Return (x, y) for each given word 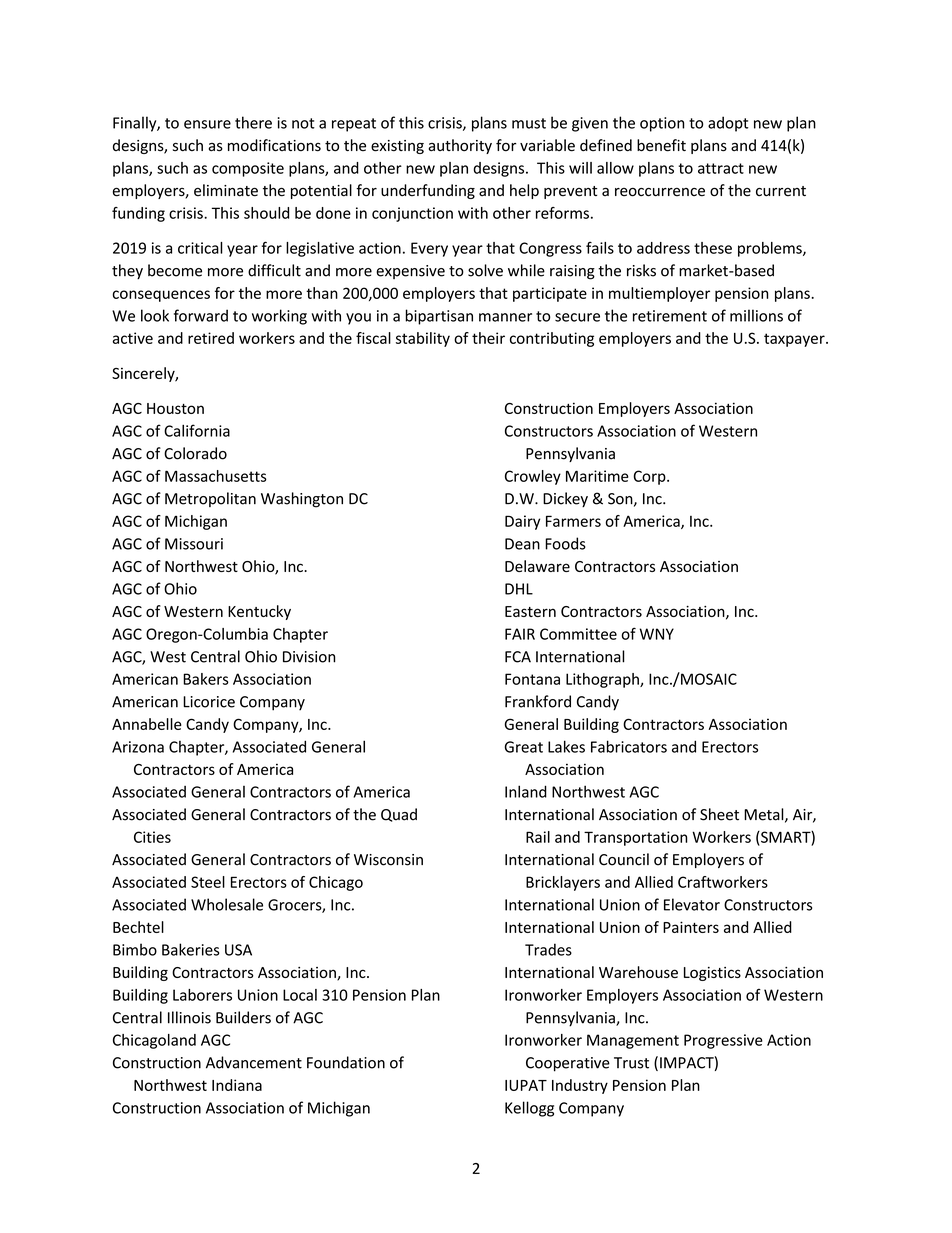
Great (524, 747)
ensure (207, 124)
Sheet (719, 814)
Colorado (195, 453)
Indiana (237, 1085)
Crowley (533, 477)
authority (460, 146)
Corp (650, 477)
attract (721, 168)
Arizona (138, 747)
